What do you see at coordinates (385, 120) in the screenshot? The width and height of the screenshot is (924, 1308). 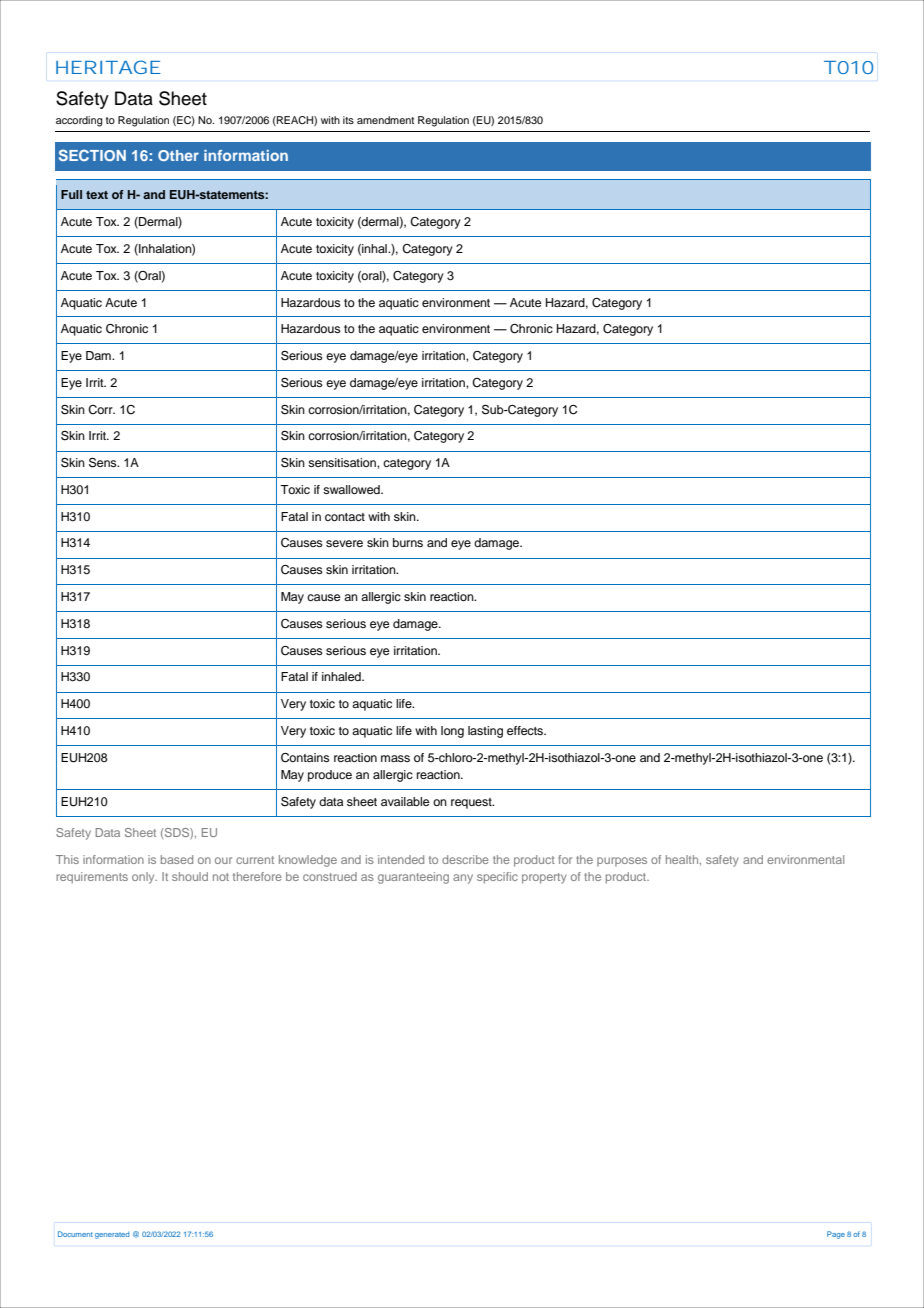 I see `amendment` at bounding box center [385, 120].
